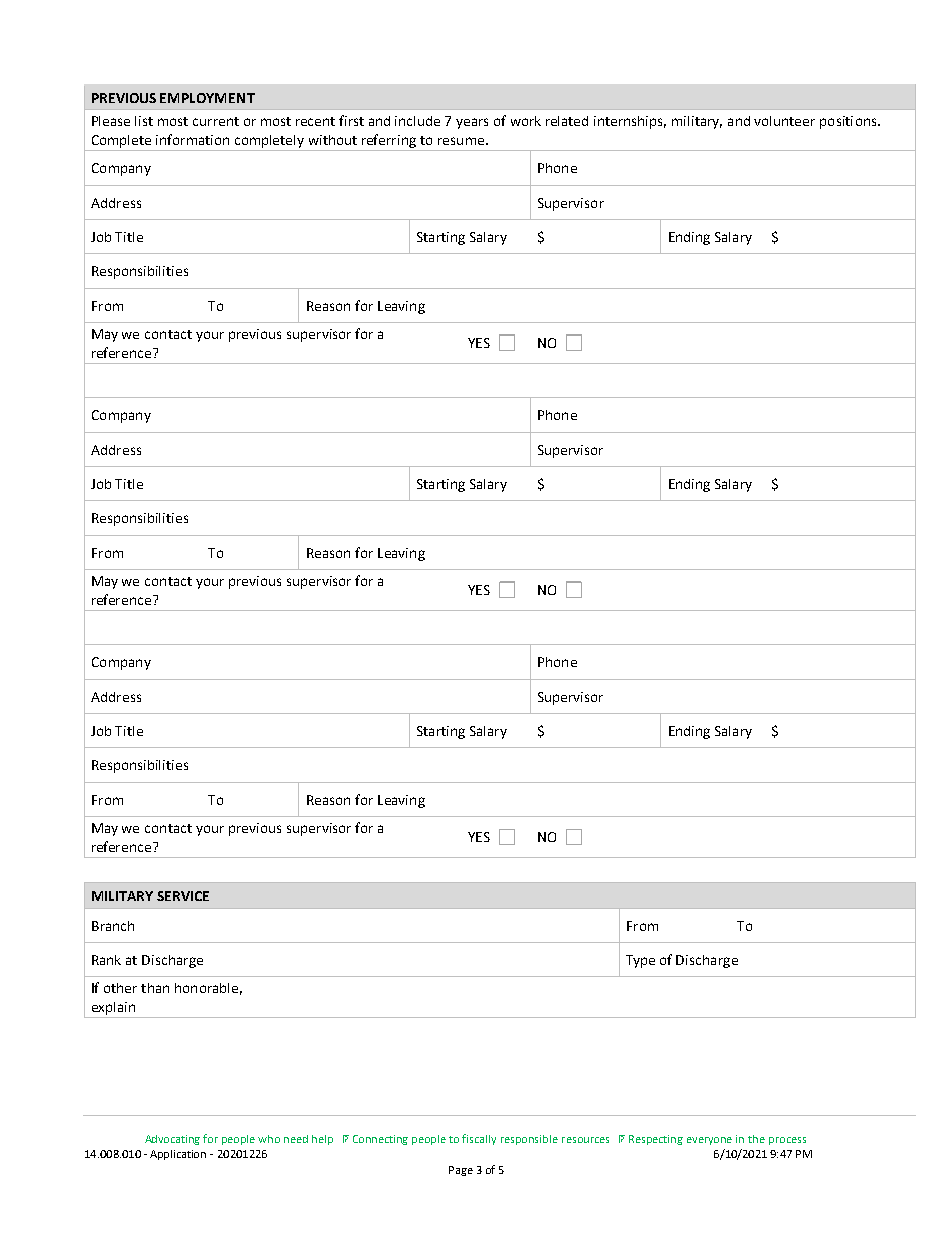 Image resolution: width=952 pixels, height=1233 pixels. What do you see at coordinates (784, 121) in the screenshot?
I see `volunteer` at bounding box center [784, 121].
